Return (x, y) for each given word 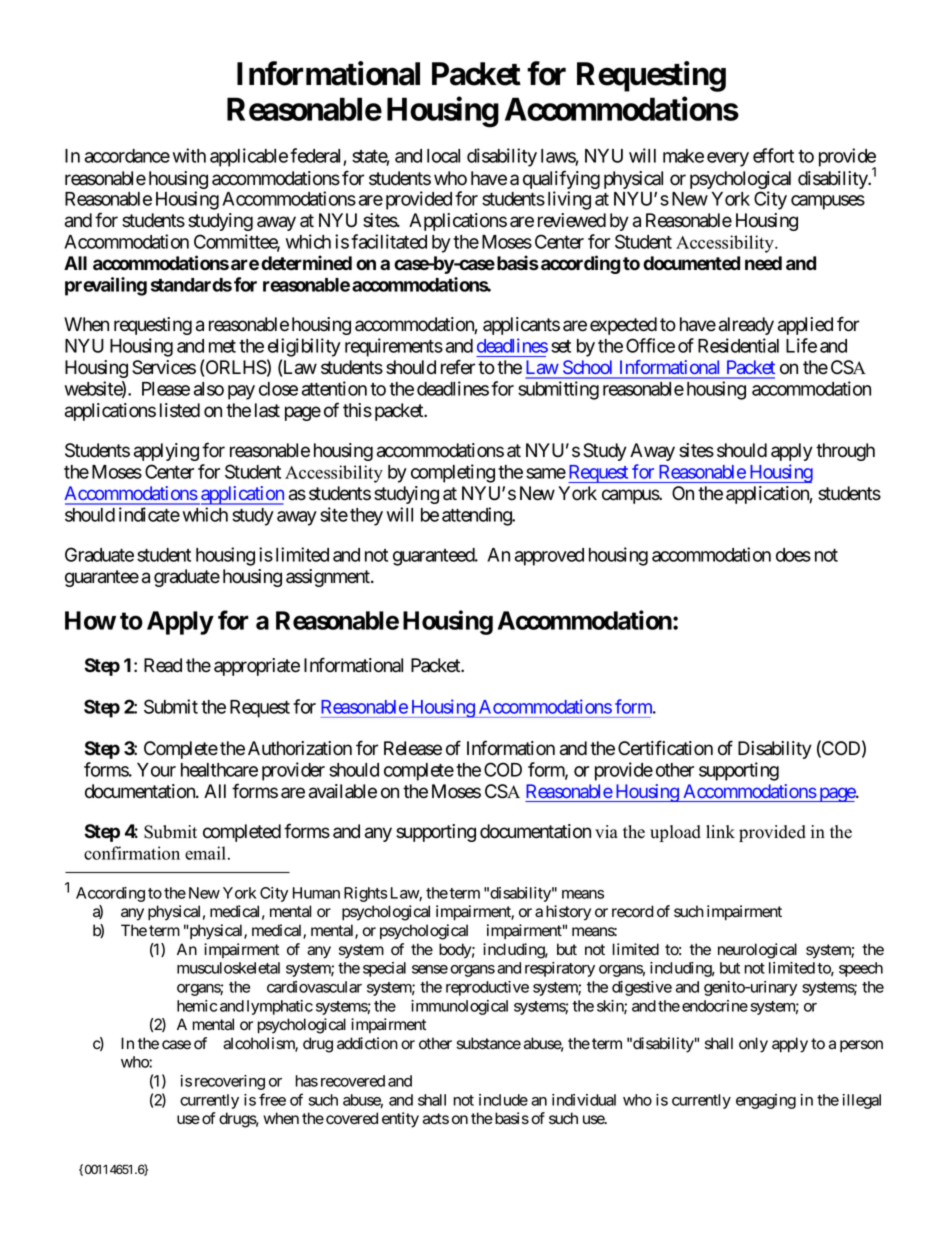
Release (413, 748)
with (189, 155)
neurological (757, 951)
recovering (230, 1082)
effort (773, 155)
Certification (665, 748)
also (209, 389)
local (443, 156)
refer (458, 367)
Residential (738, 345)
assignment (329, 578)
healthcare (219, 770)
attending (477, 516)
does (793, 555)
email (207, 853)
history (568, 913)
